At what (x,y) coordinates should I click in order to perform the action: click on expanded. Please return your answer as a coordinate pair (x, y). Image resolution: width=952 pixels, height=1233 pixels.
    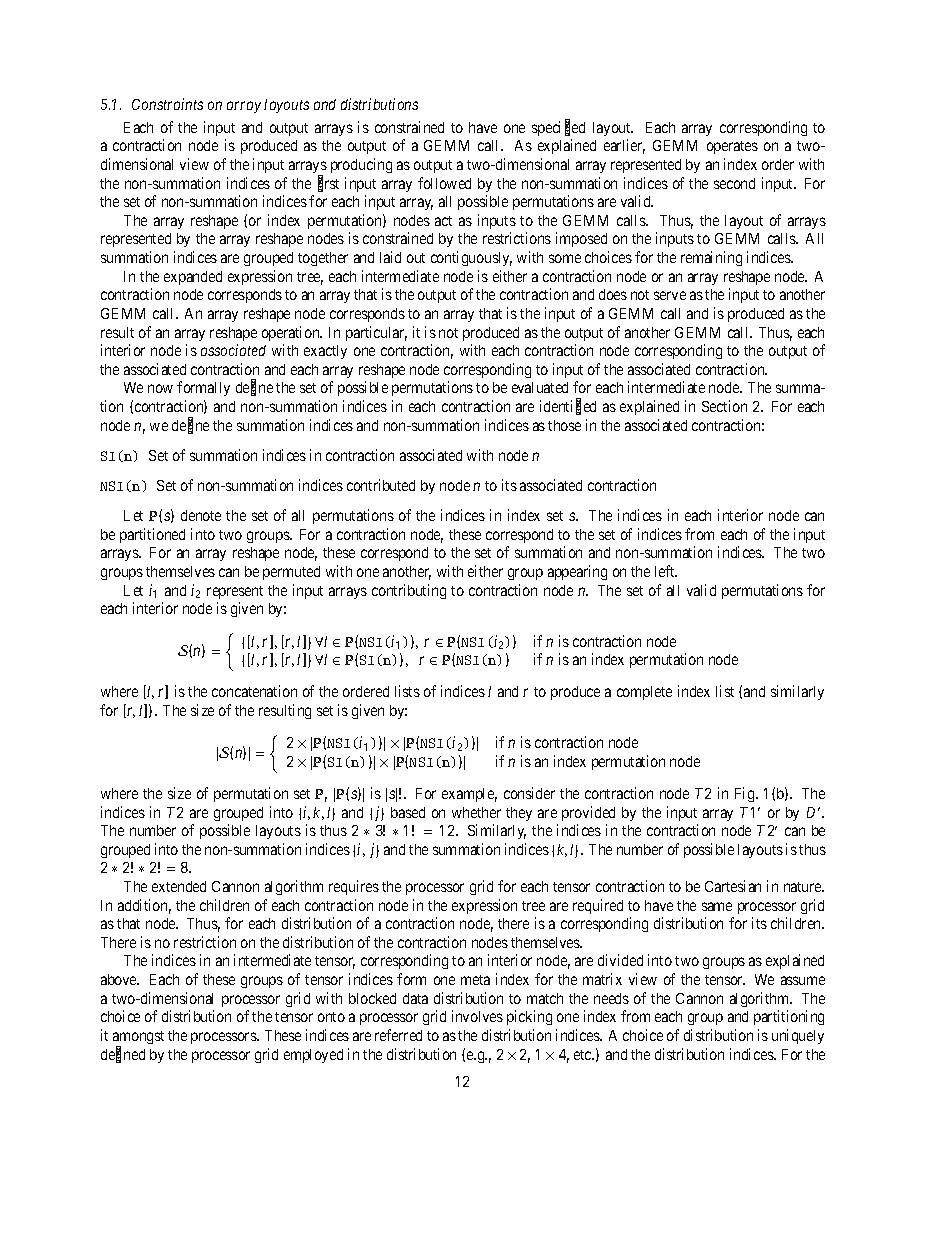
    Looking at the image, I should click on (193, 278).
